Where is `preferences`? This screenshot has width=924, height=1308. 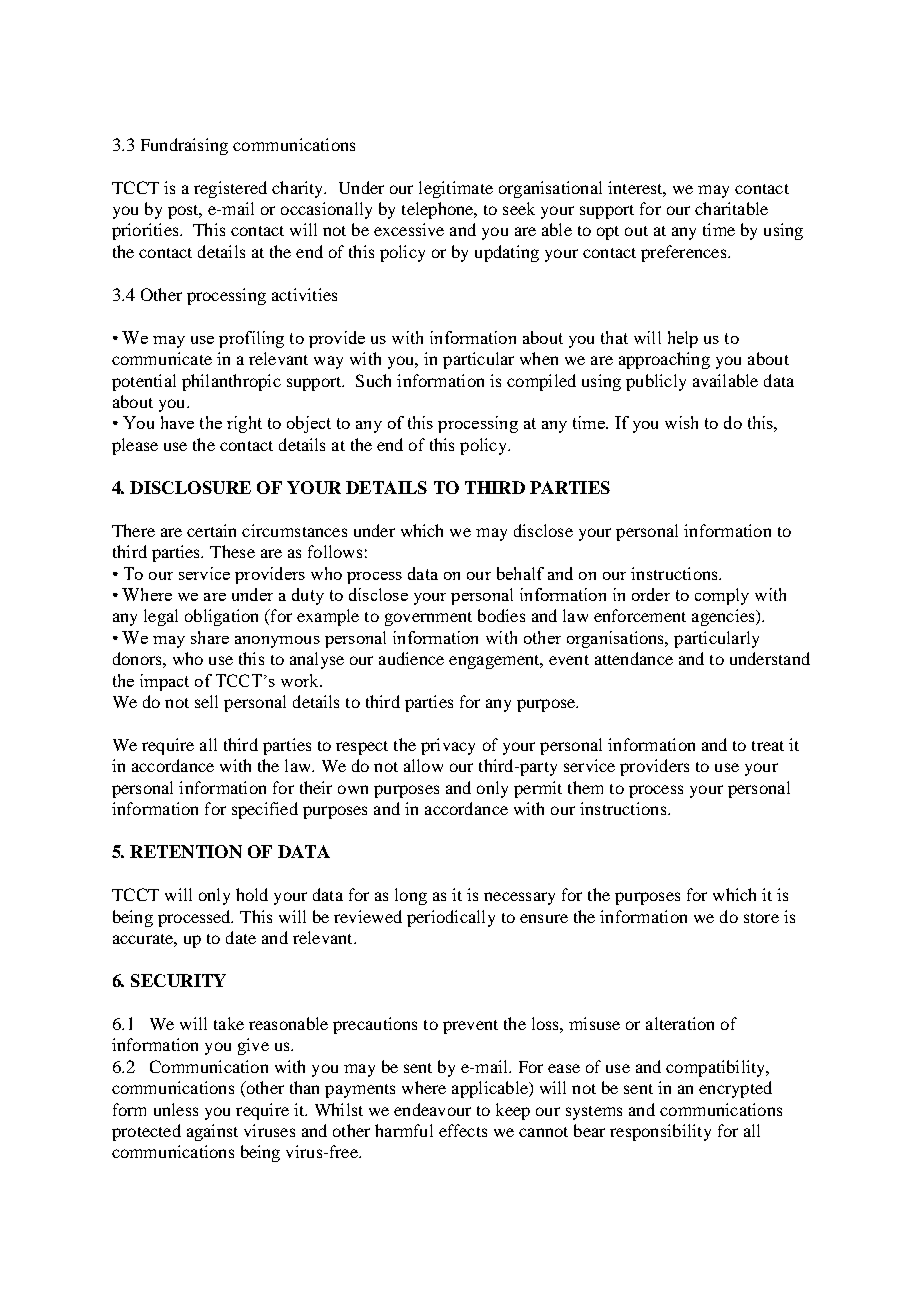
preferences is located at coordinates (685, 253).
